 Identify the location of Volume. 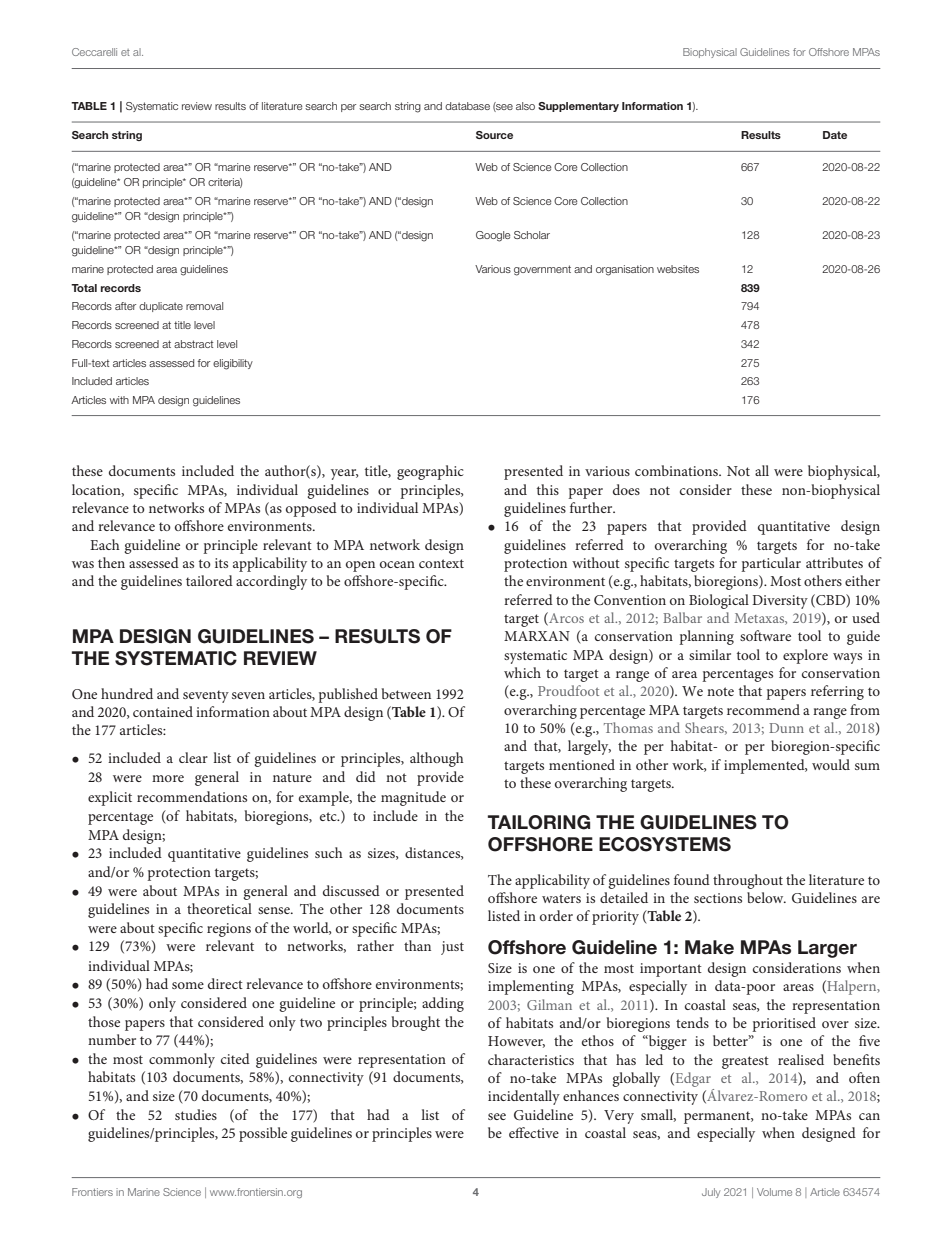
(774, 1192).
